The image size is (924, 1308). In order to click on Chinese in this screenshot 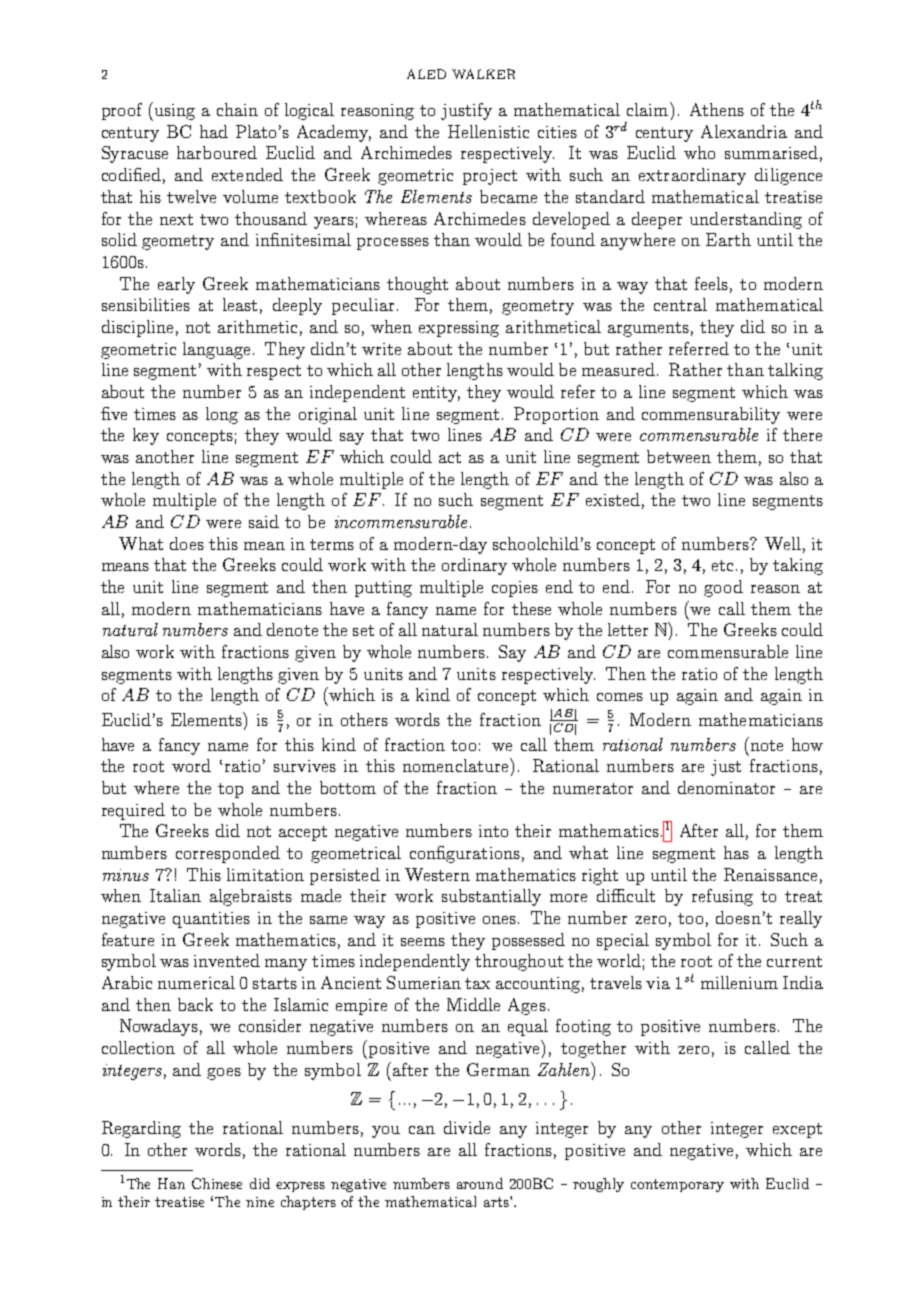, I will do `click(217, 1183)`.
